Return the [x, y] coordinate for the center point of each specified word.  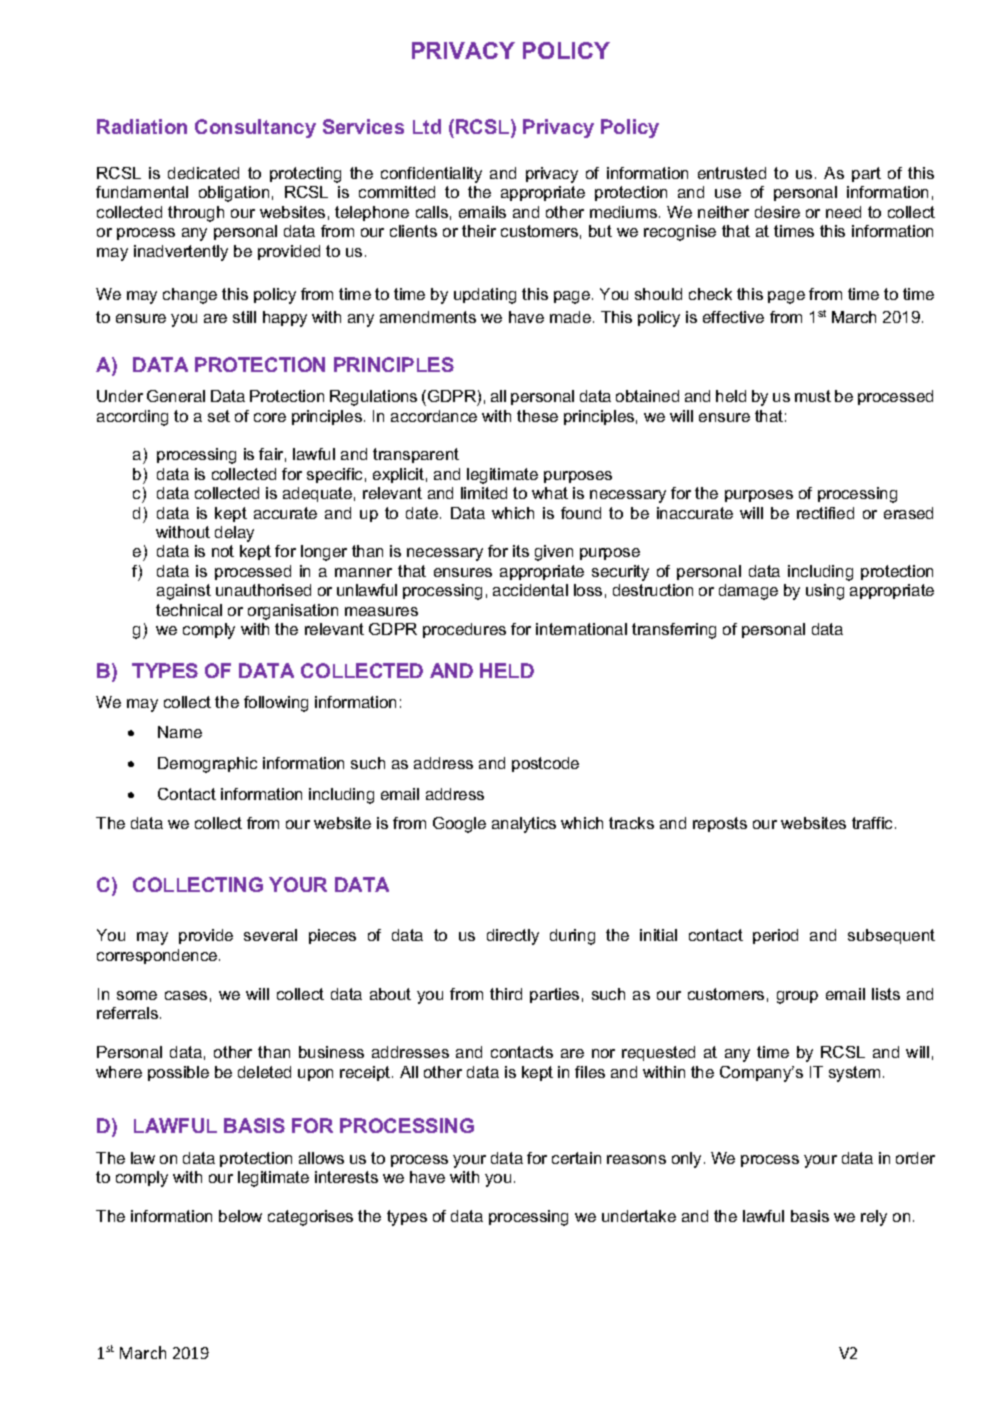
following [276, 704]
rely [874, 1218]
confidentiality [431, 175]
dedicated [203, 173]
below [240, 1216]
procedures [464, 630]
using [825, 592]
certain [576, 1158]
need [843, 212]
